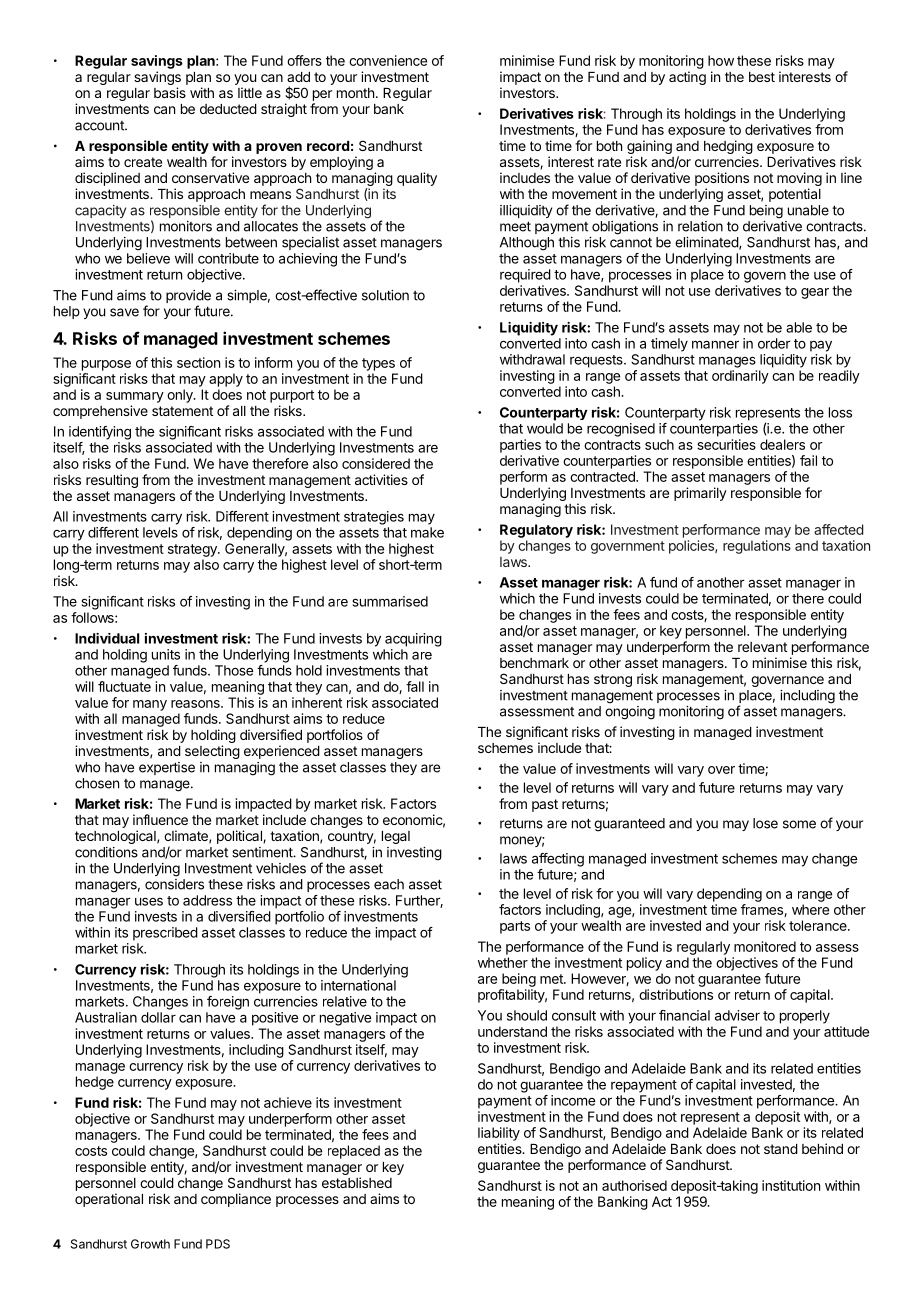 Image resolution: width=924 pixels, height=1308 pixels. What do you see at coordinates (762, 77) in the screenshot?
I see `best` at bounding box center [762, 77].
